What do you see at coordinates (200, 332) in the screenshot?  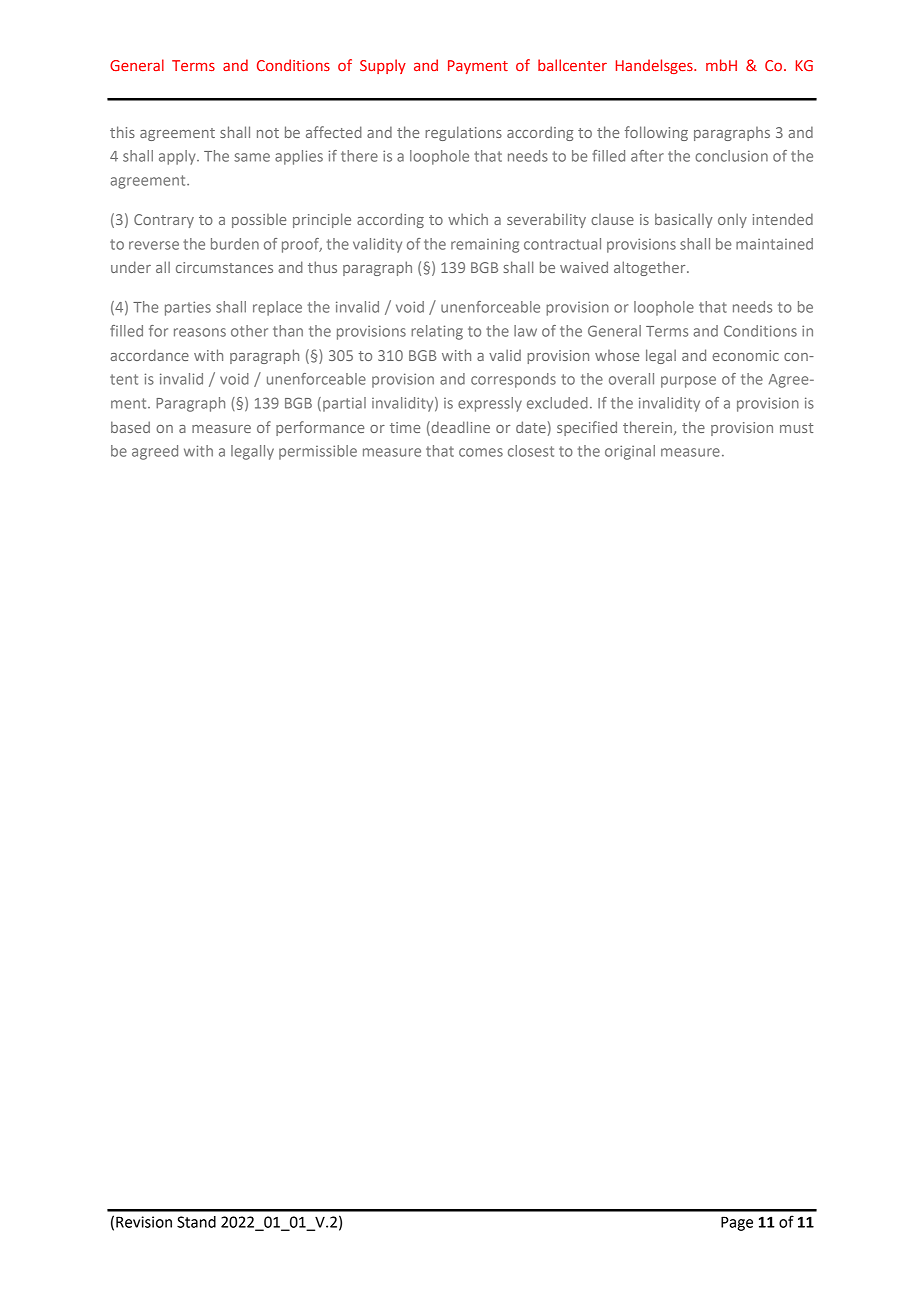 I see `reasons` at bounding box center [200, 332].
